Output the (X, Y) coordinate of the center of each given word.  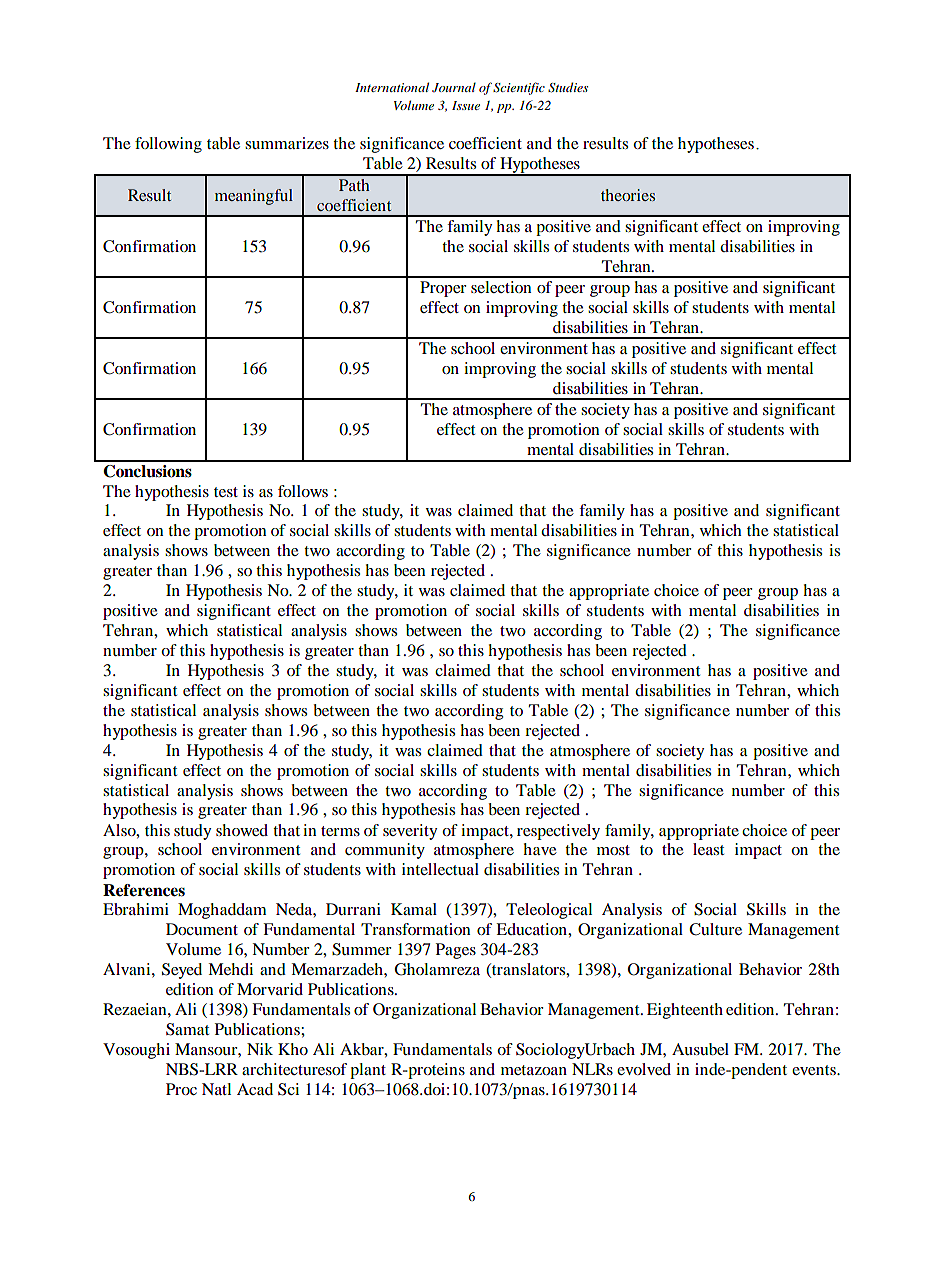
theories (628, 195)
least (708, 849)
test (226, 492)
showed (242, 830)
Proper (443, 289)
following (168, 145)
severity (410, 832)
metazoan (534, 1070)
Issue (466, 105)
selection (501, 287)
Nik (260, 1049)
